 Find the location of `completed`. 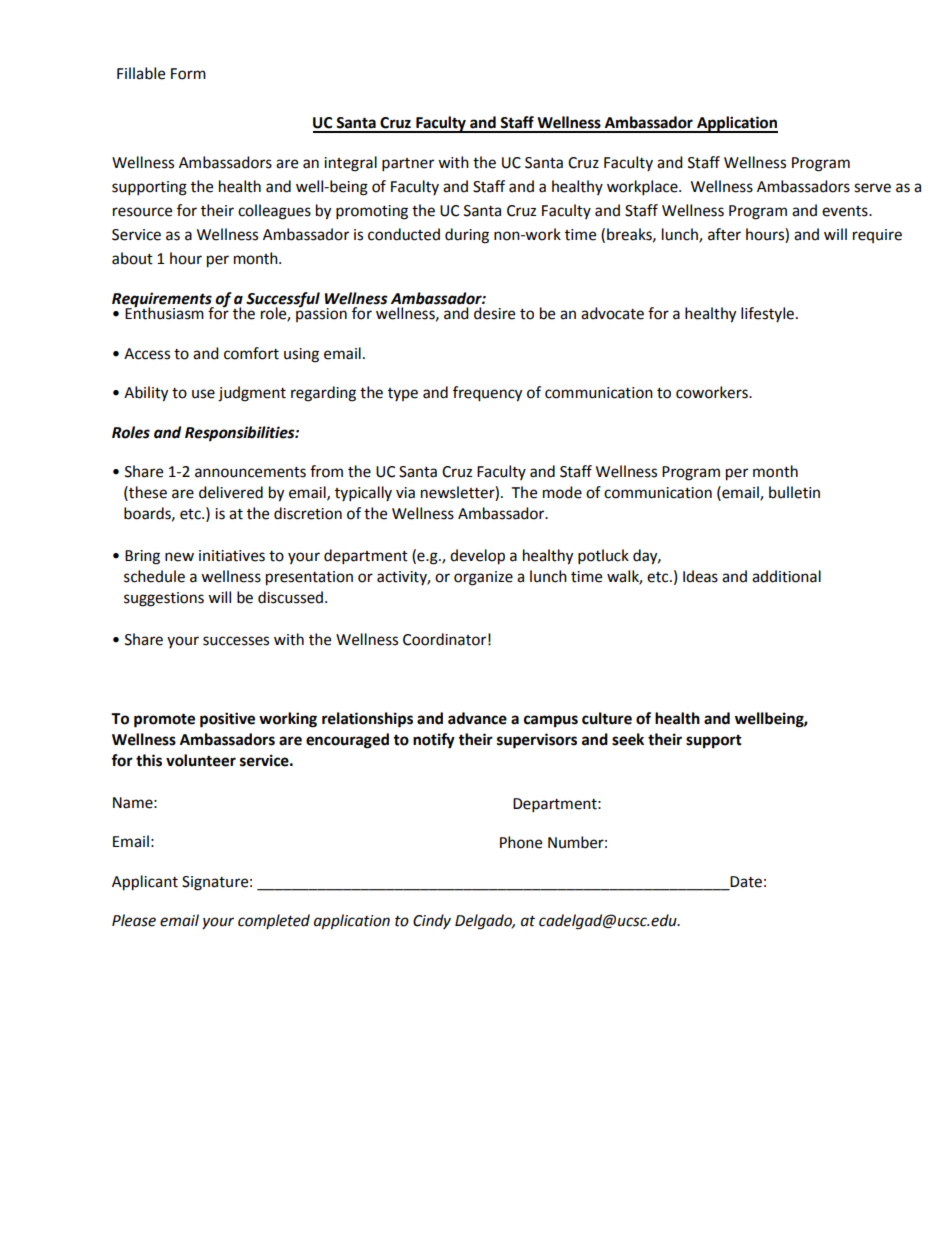

completed is located at coordinates (274, 921).
